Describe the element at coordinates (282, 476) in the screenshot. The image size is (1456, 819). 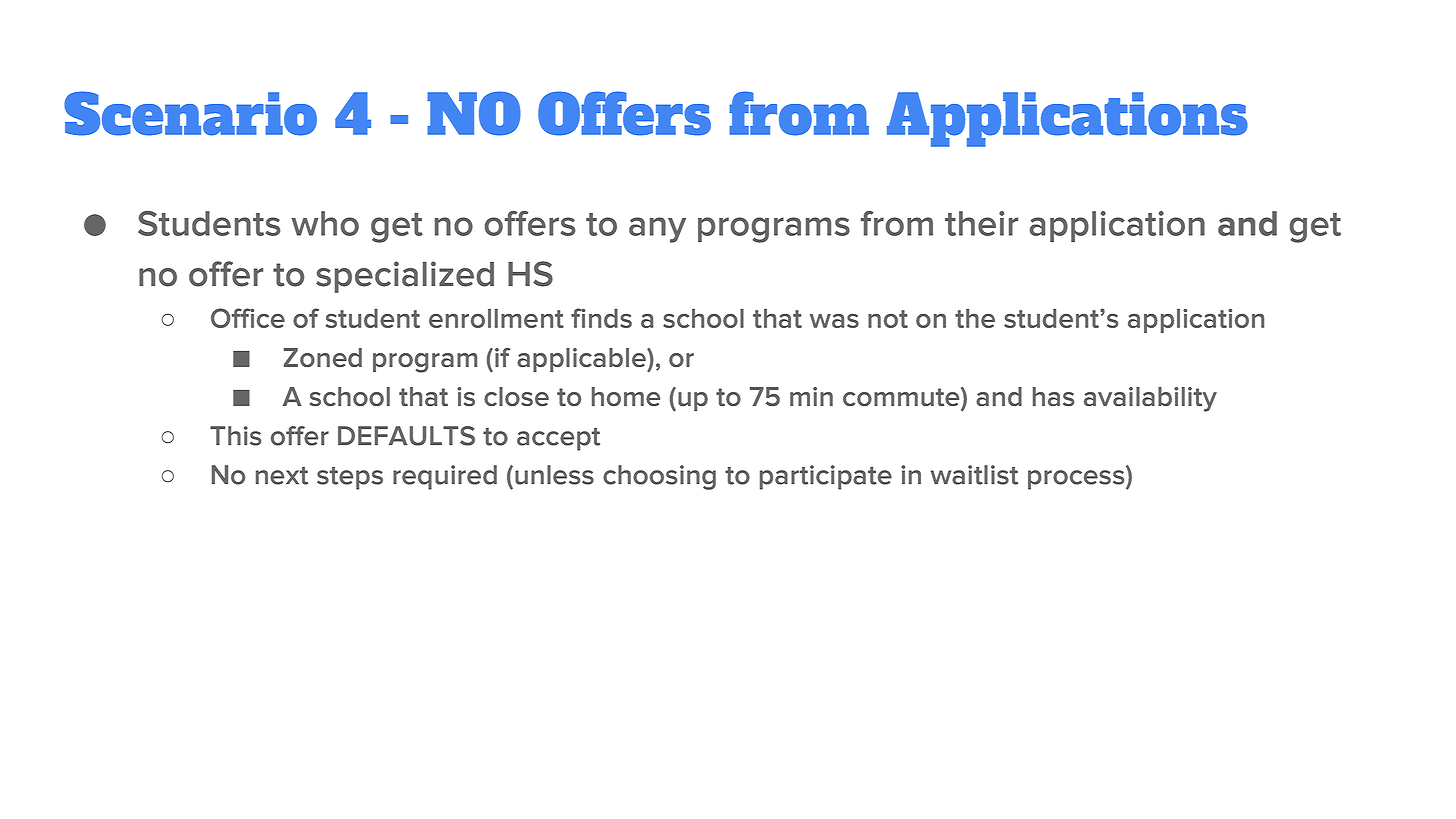
I see `next` at that location.
